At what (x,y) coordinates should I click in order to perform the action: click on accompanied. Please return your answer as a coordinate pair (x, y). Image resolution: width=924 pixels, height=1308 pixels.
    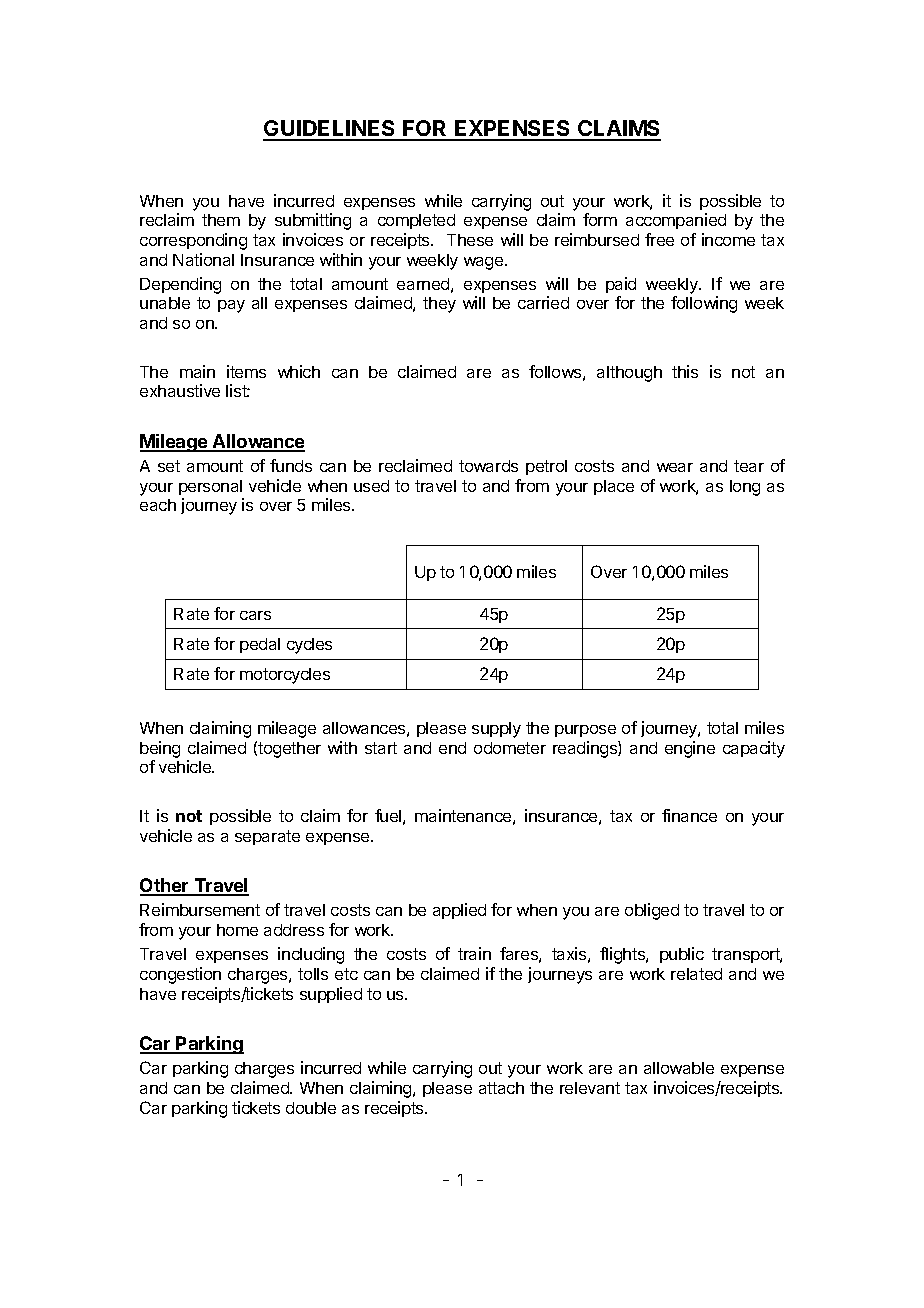
    Looking at the image, I should click on (676, 221).
